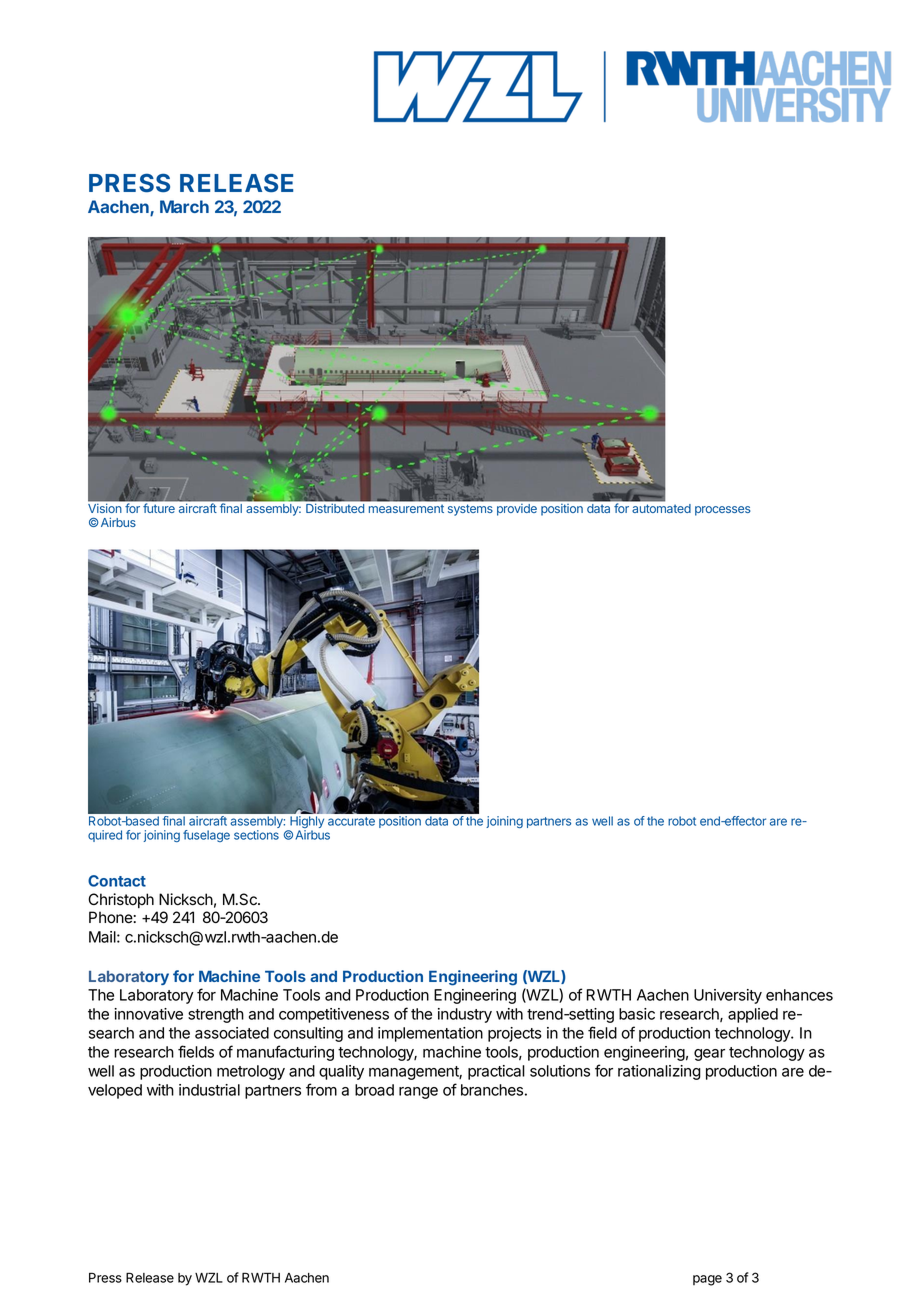 The height and width of the document is (1308, 924). Describe the element at coordinates (206, 836) in the document. I see `fuselage` at that location.
